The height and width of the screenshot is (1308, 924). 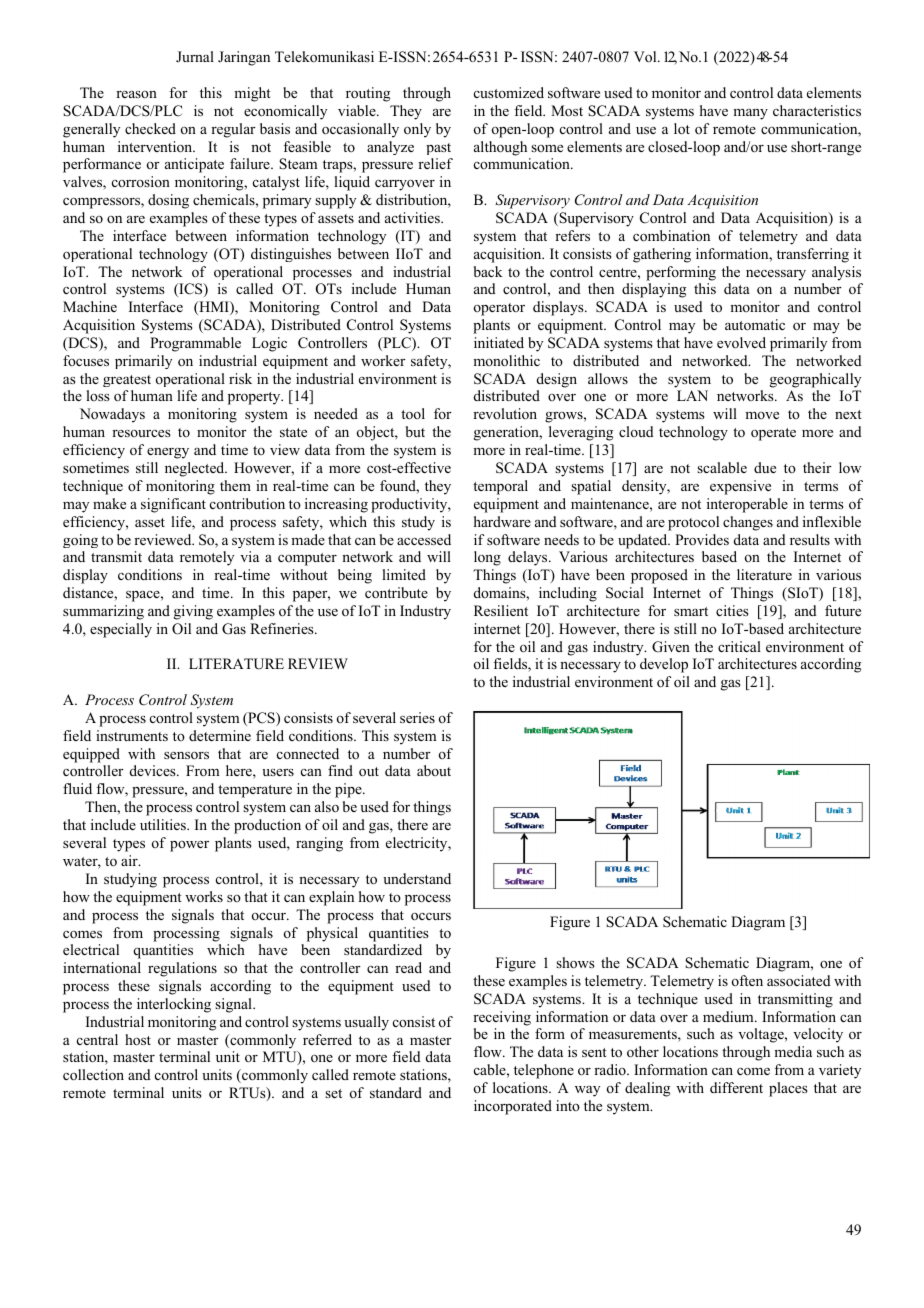 I want to click on reason, so click(x=136, y=94).
